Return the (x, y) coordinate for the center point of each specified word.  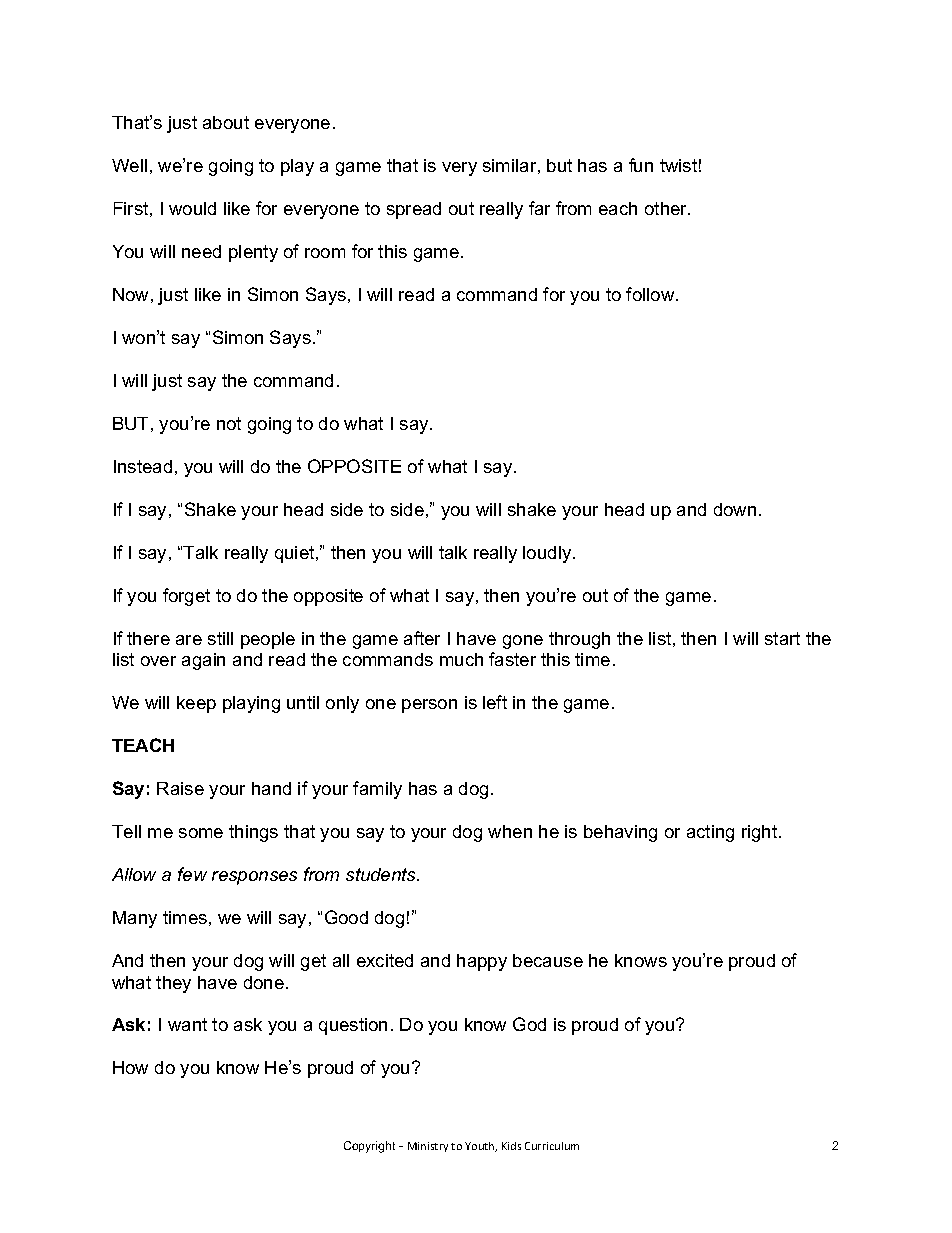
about (226, 122)
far (539, 208)
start (782, 638)
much (461, 659)
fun (641, 165)
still (220, 638)
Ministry (428, 1147)
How (130, 1067)
